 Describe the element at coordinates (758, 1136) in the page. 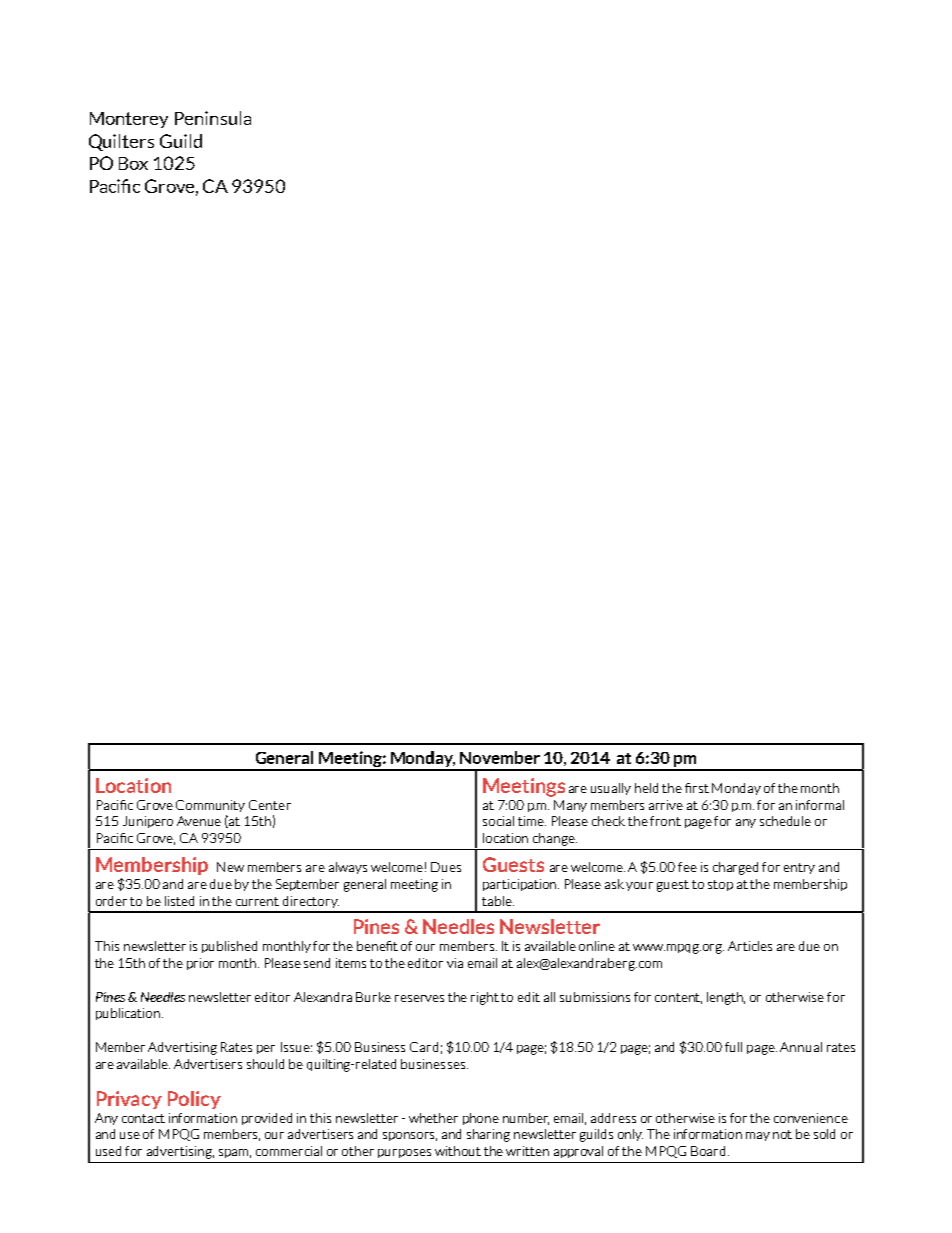

I see `may` at that location.
